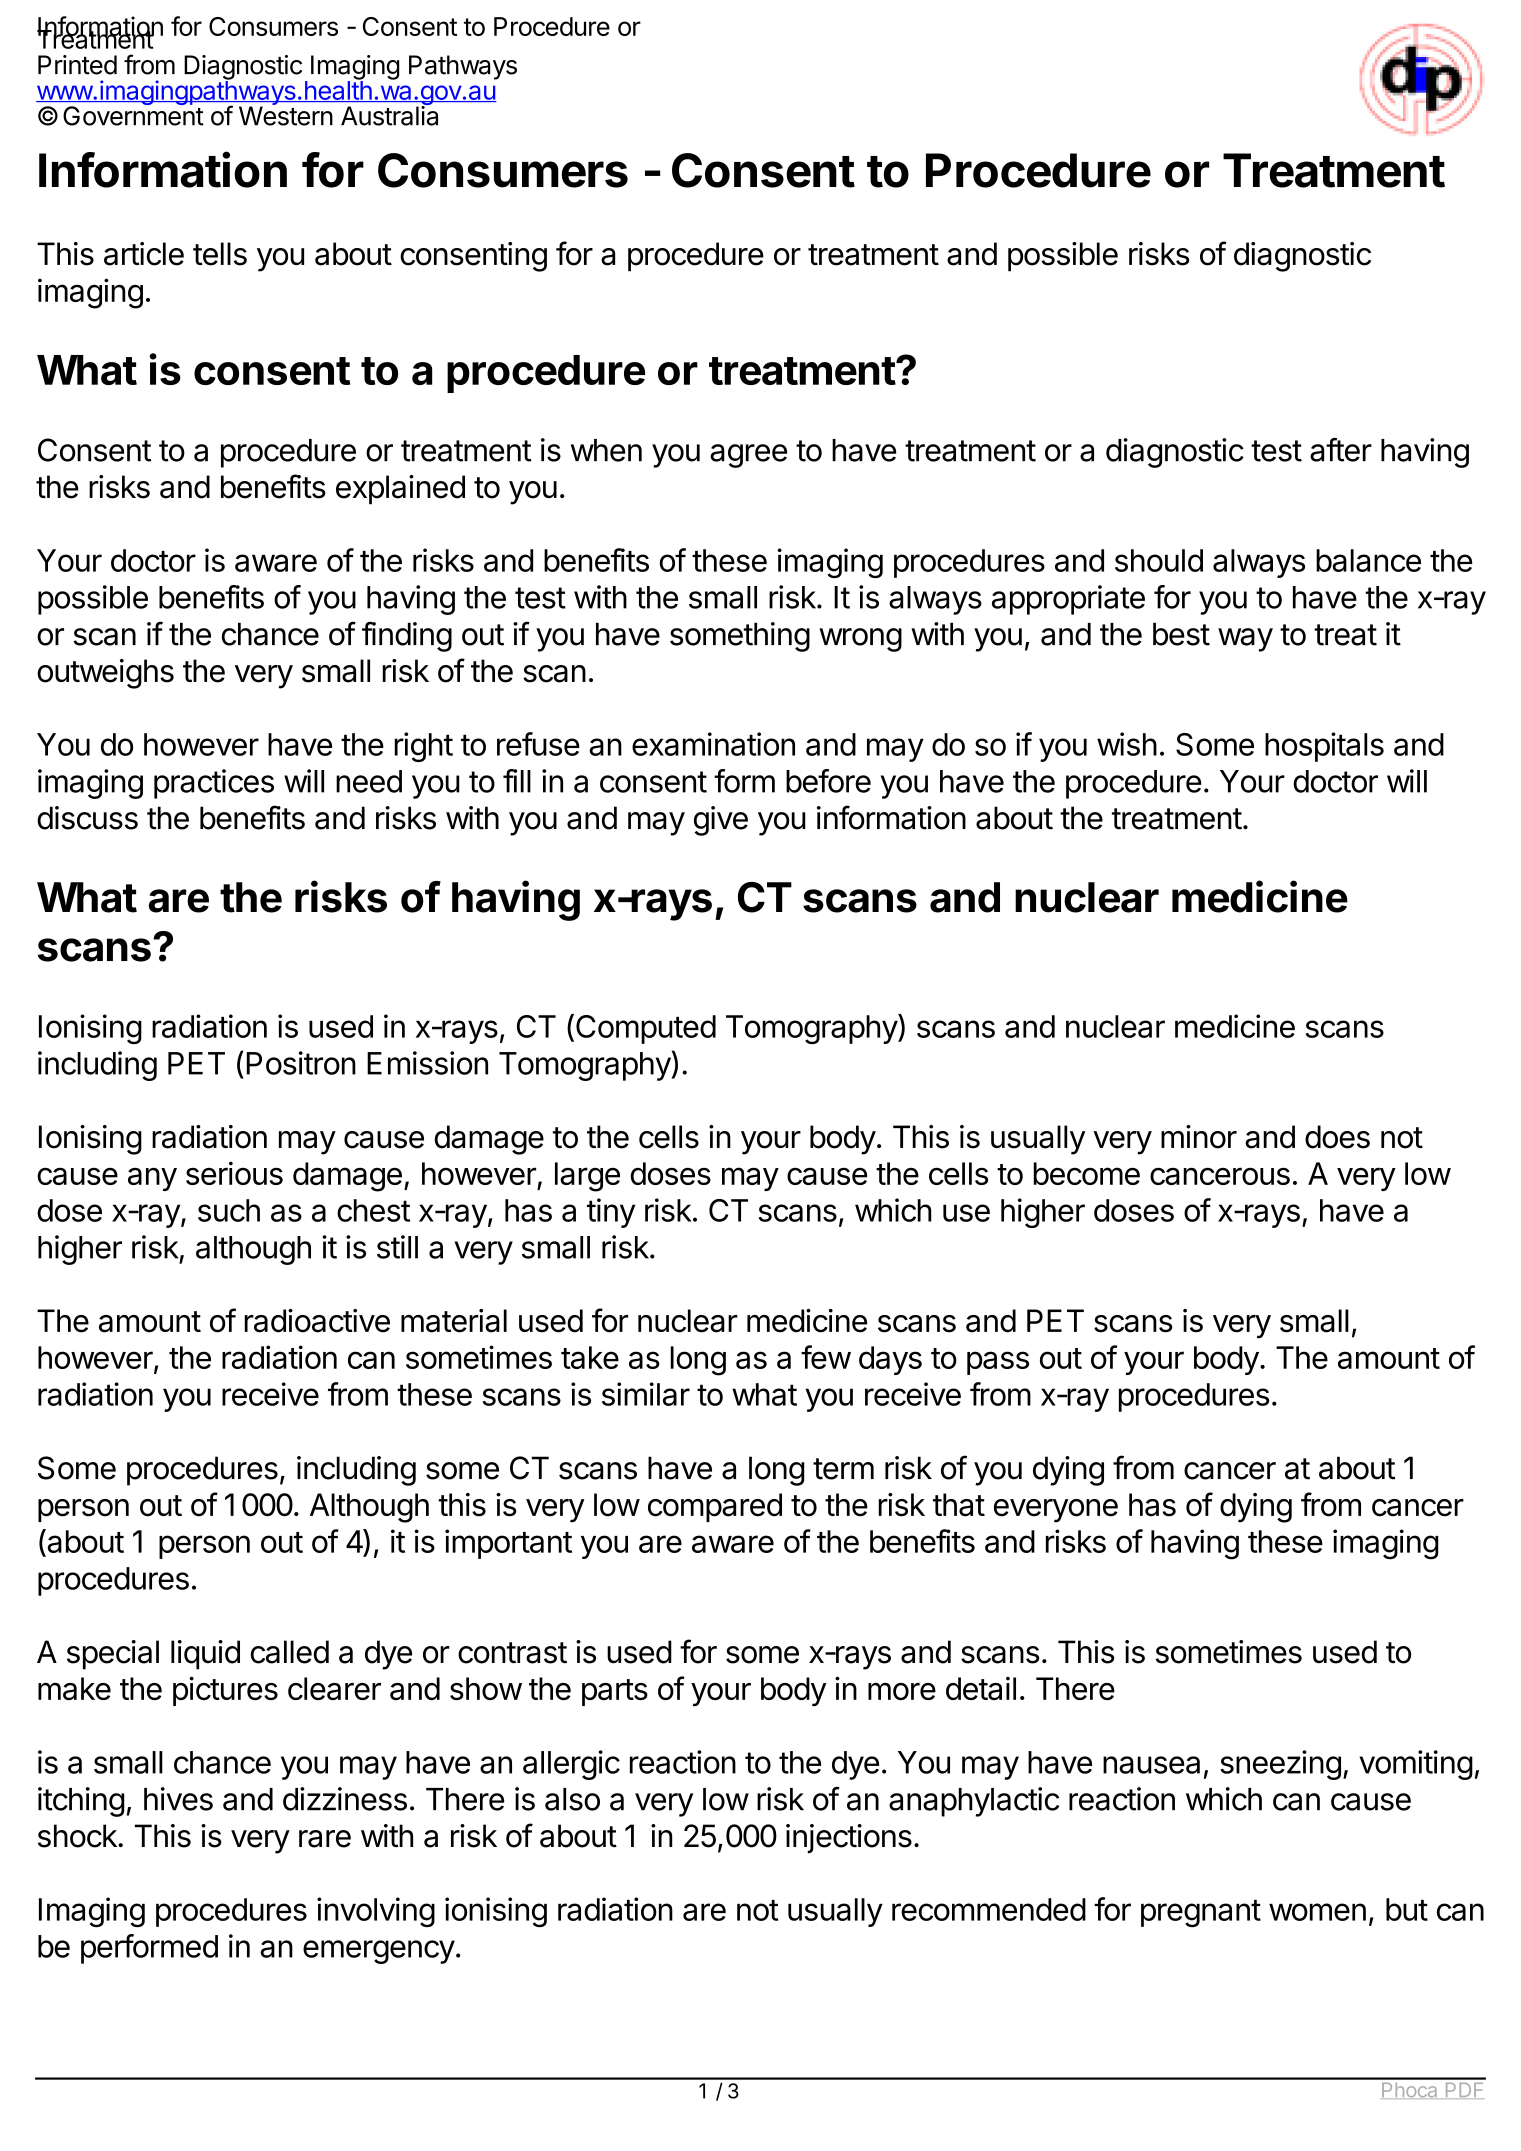 This screenshot has width=1521, height=2151. What do you see at coordinates (748, 456) in the screenshot?
I see `agree` at bounding box center [748, 456].
